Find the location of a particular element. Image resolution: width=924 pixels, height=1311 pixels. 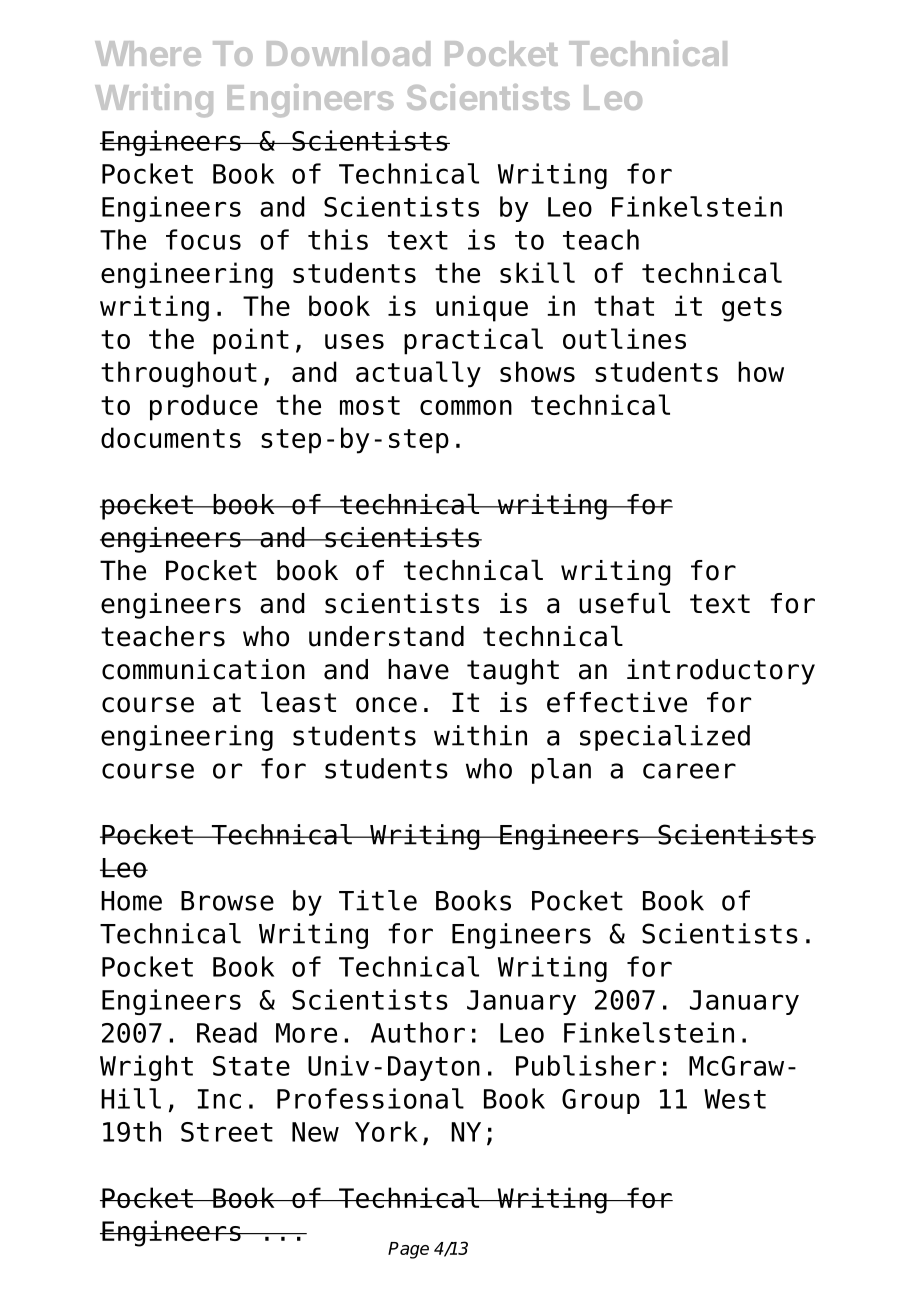

Street is located at coordinates (227, 1132).
